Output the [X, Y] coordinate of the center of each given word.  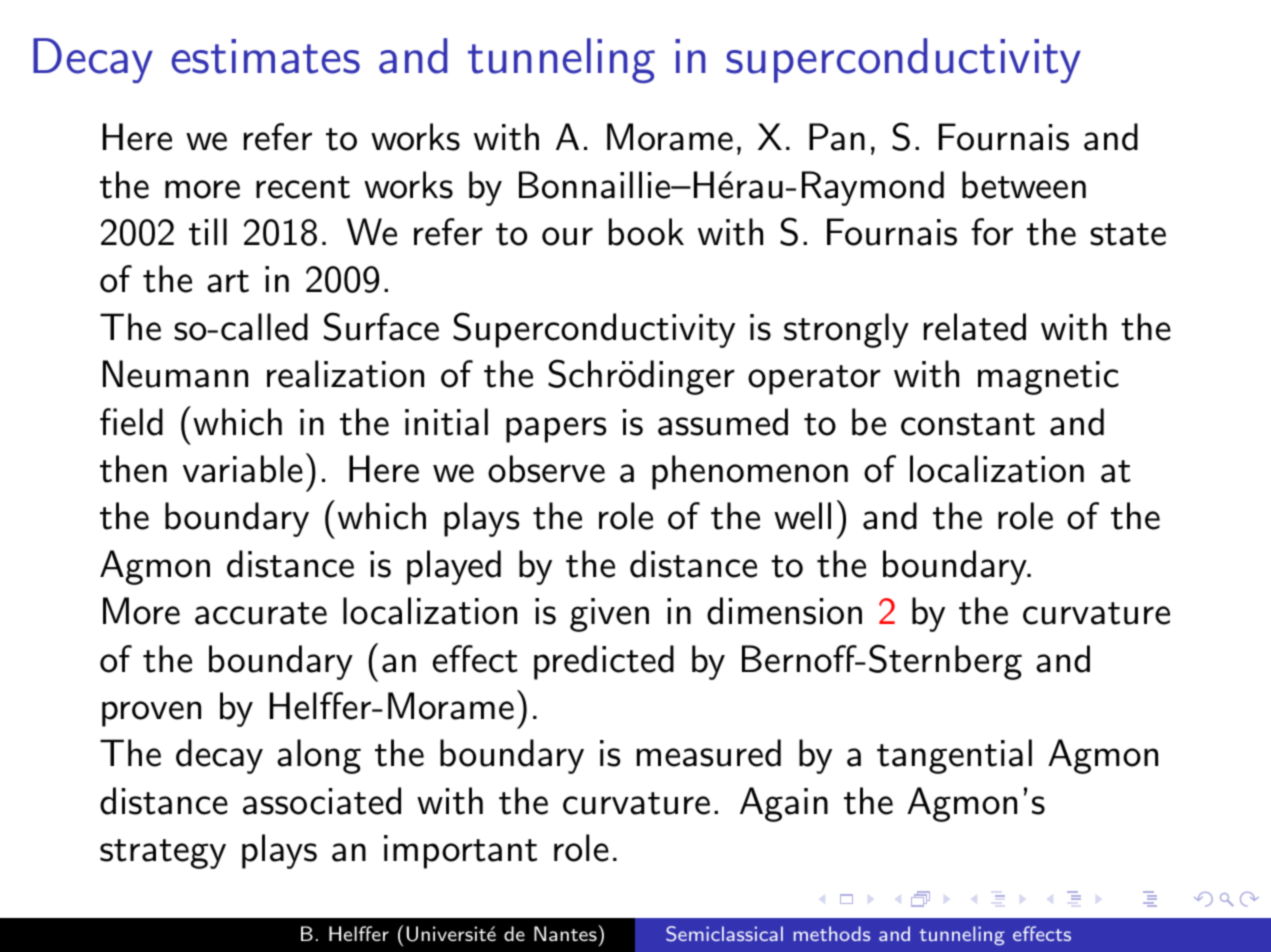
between [1024, 185]
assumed [723, 422]
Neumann [175, 374]
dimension [784, 611]
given [609, 615]
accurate [261, 613]
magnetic [1048, 378]
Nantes [566, 933]
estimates [265, 56]
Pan [837, 137]
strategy [163, 854]
